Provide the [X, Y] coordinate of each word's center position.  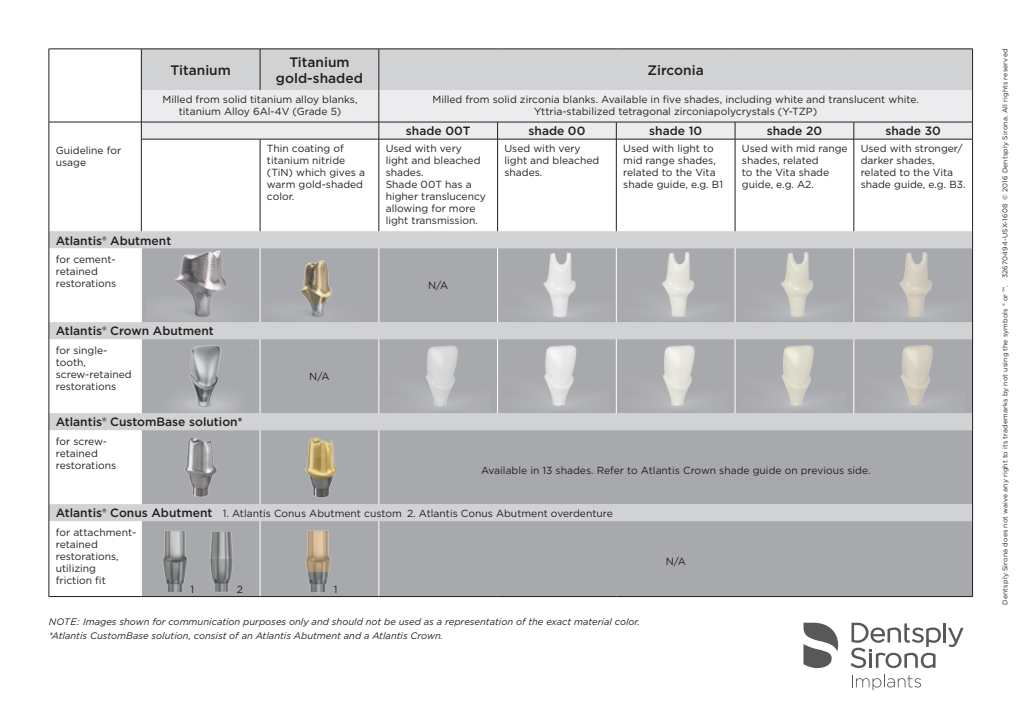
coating [311, 149]
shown [134, 621]
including [748, 100]
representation [479, 622]
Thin [277, 148]
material [593, 621]
